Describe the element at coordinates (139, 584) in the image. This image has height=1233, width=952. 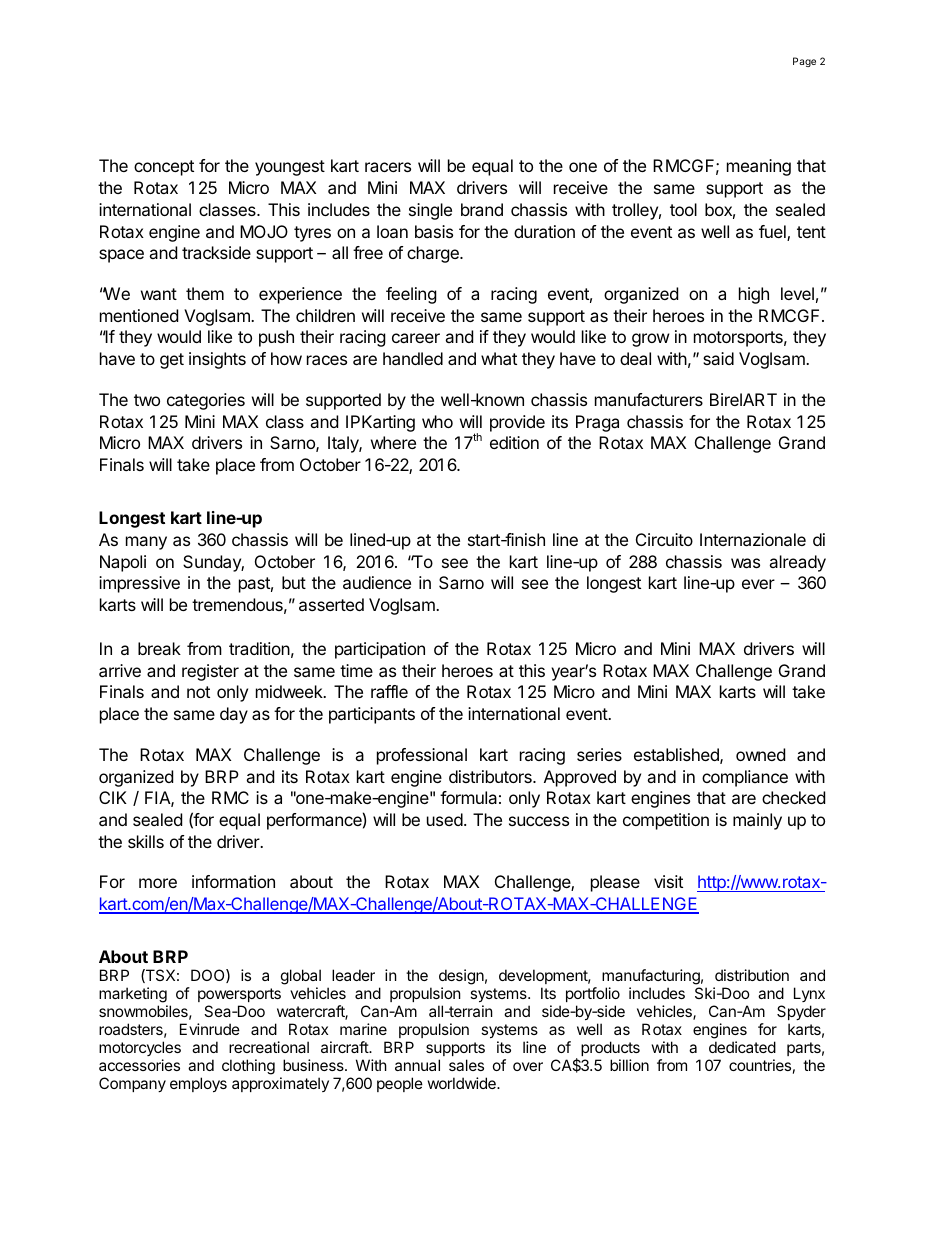
I see `impressive` at that location.
